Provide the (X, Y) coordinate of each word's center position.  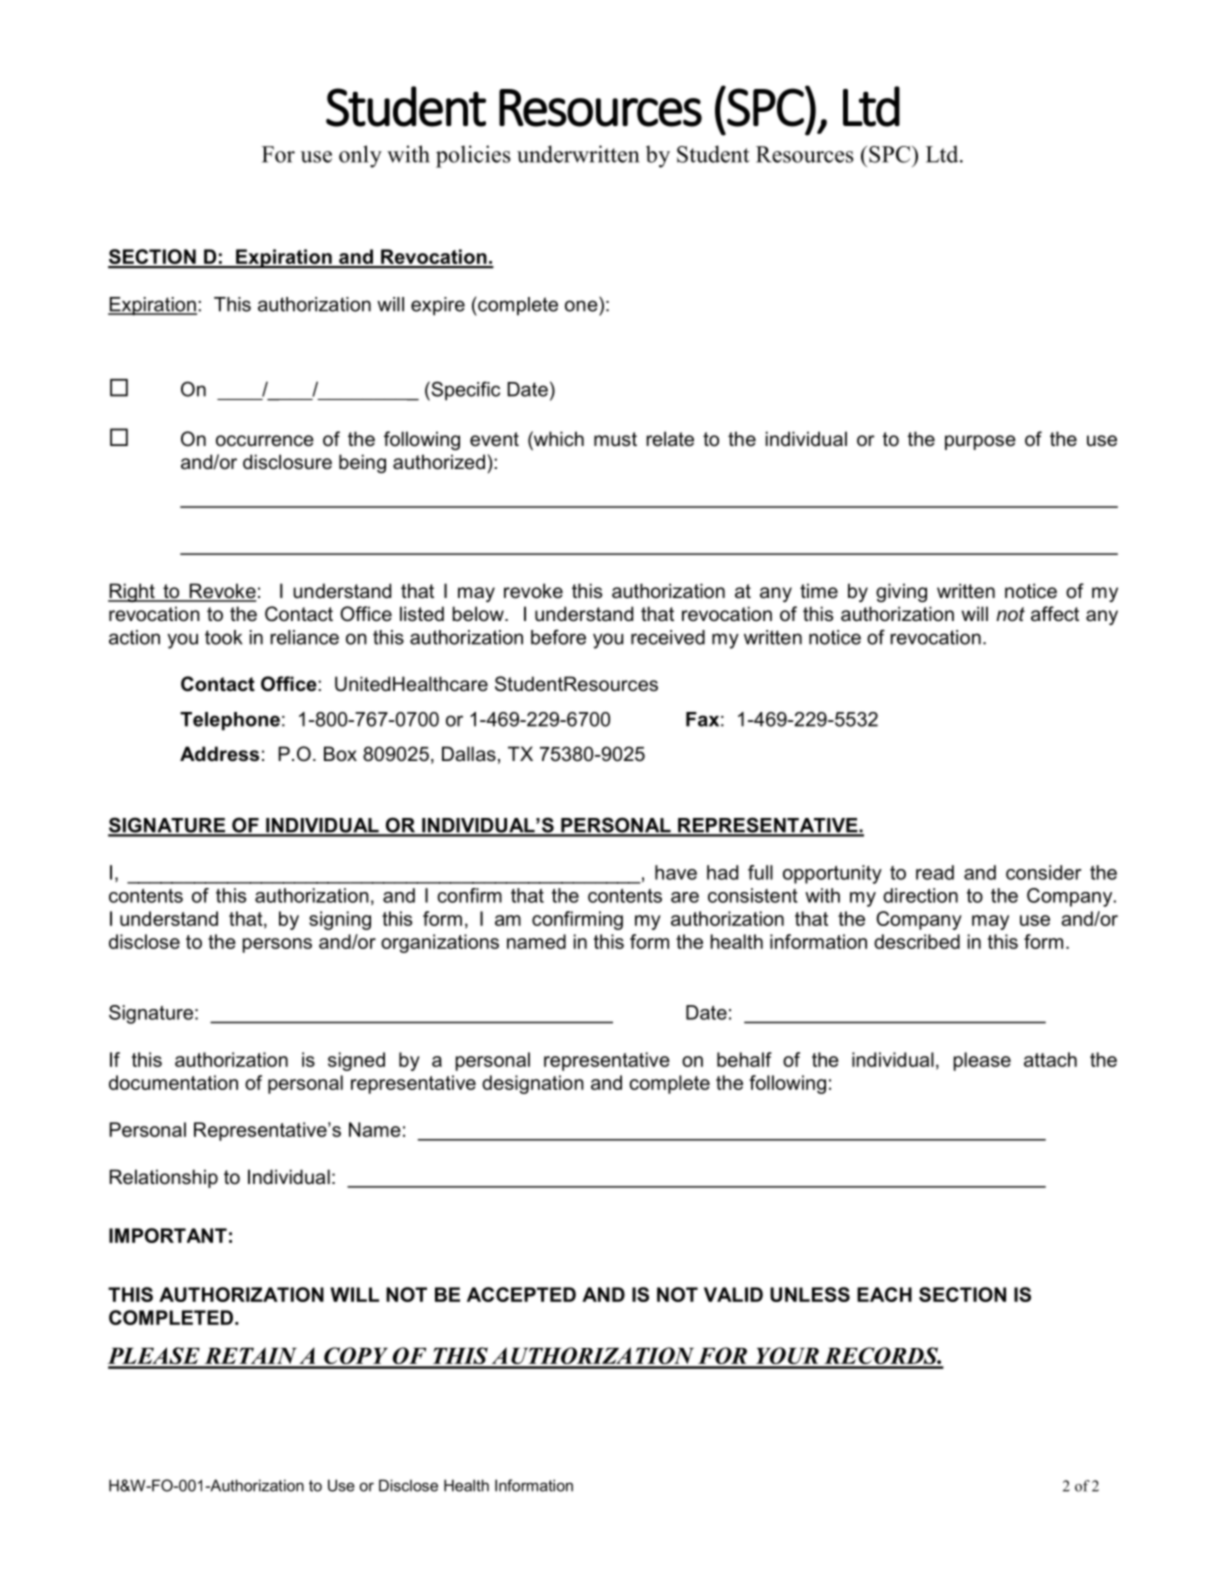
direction (920, 895)
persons (277, 945)
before (558, 637)
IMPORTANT (168, 1235)
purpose (980, 442)
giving (901, 592)
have (676, 872)
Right (132, 592)
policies (473, 156)
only (360, 156)
